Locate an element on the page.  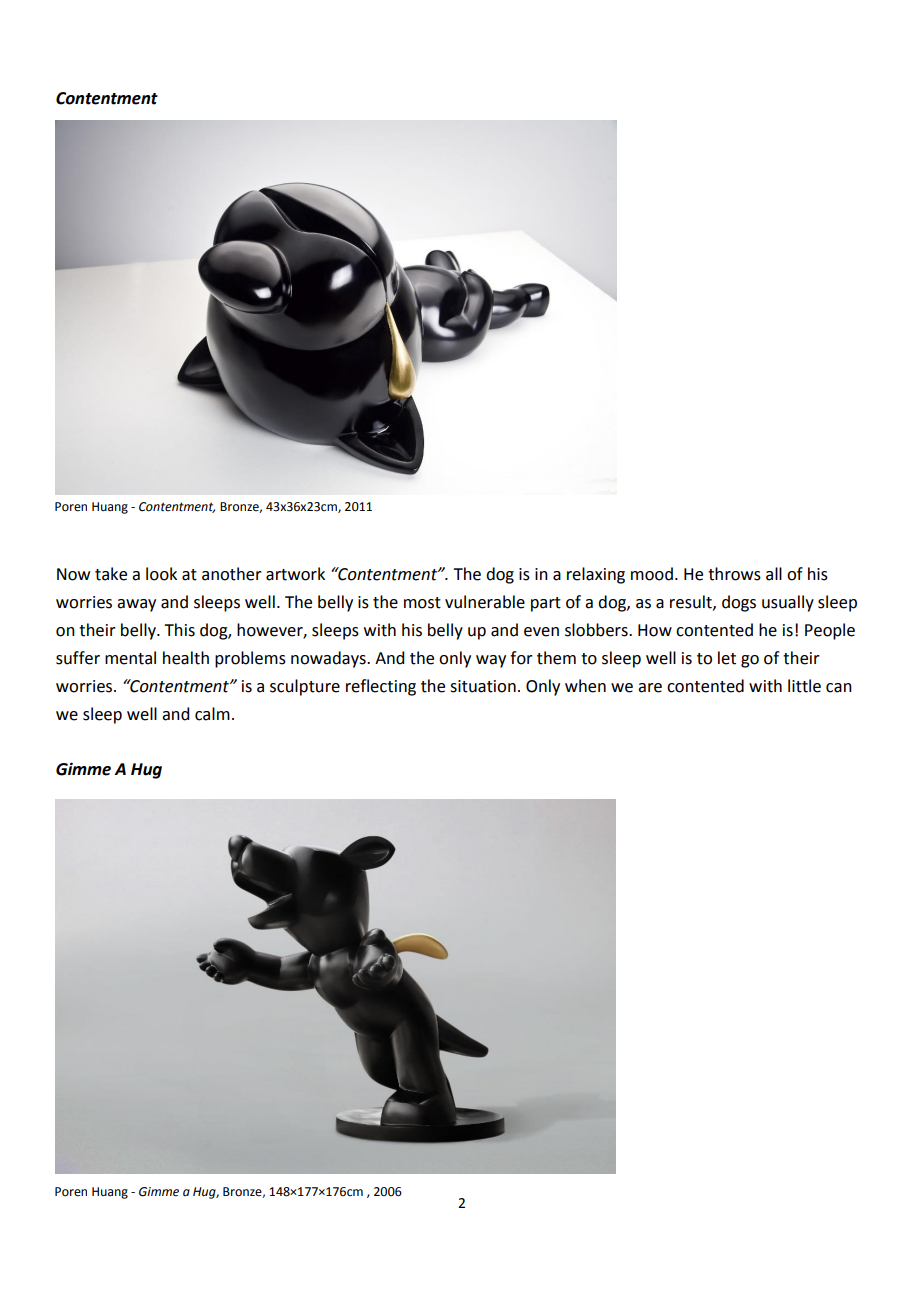
let is located at coordinates (727, 658).
